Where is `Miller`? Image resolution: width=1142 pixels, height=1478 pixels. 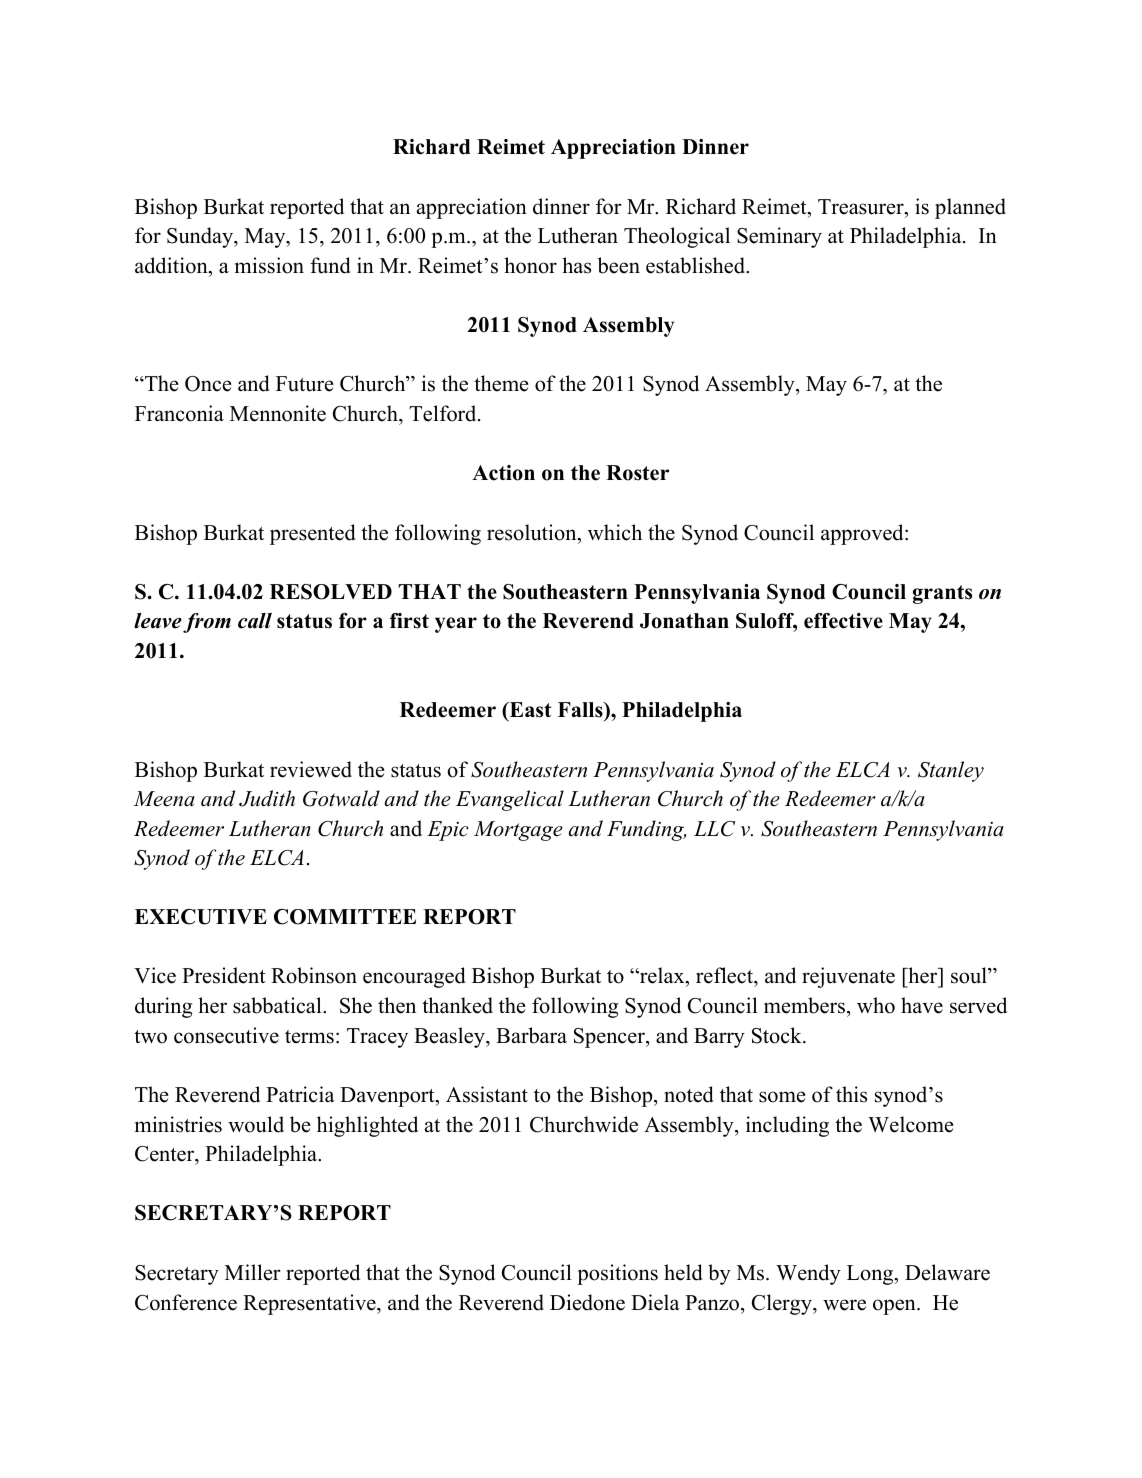
Miller is located at coordinates (253, 1272).
